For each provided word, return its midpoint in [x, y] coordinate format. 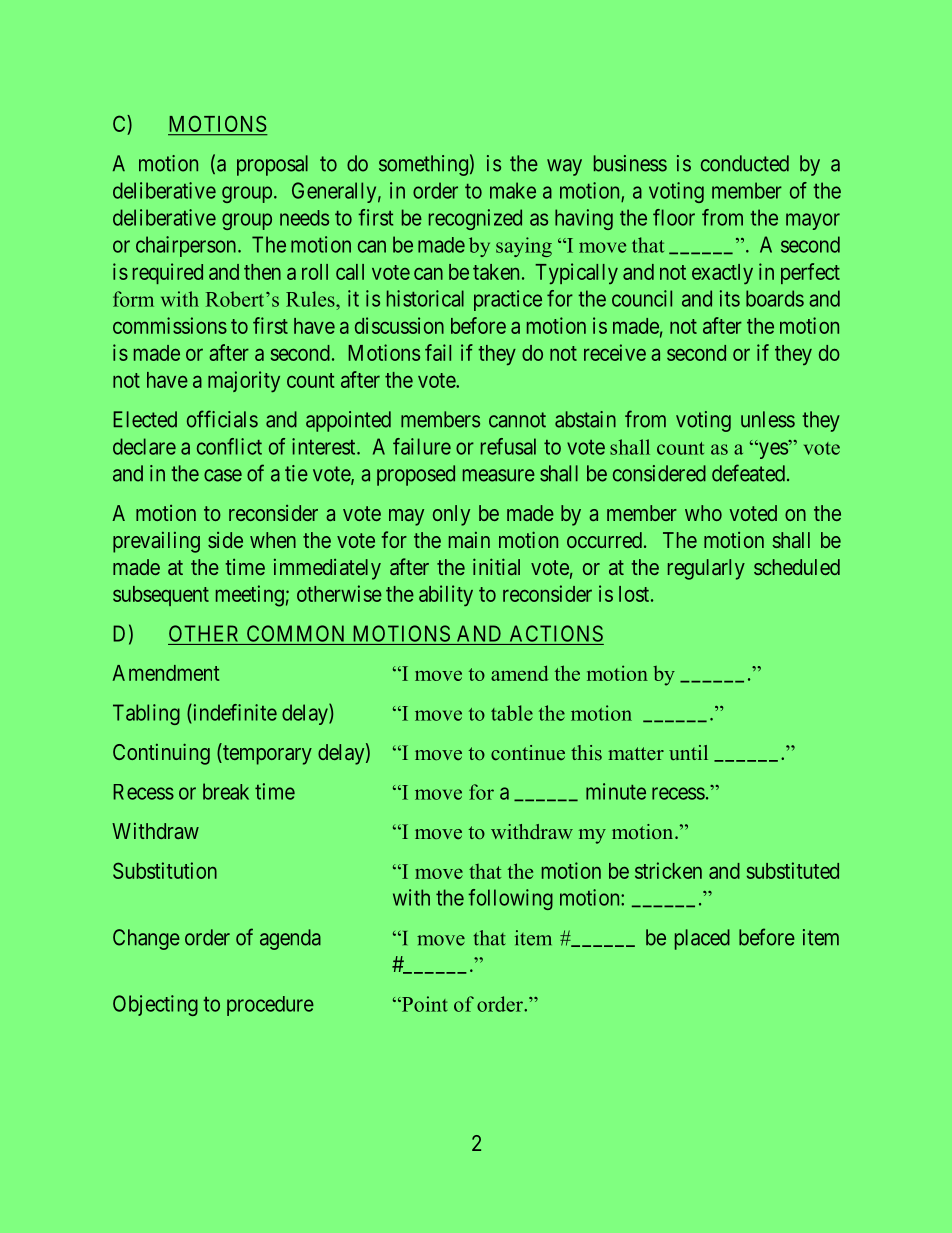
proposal [272, 165]
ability [446, 595]
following [510, 899]
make [513, 190]
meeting [250, 596]
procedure [270, 1006]
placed [702, 939]
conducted [745, 163]
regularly [706, 569]
